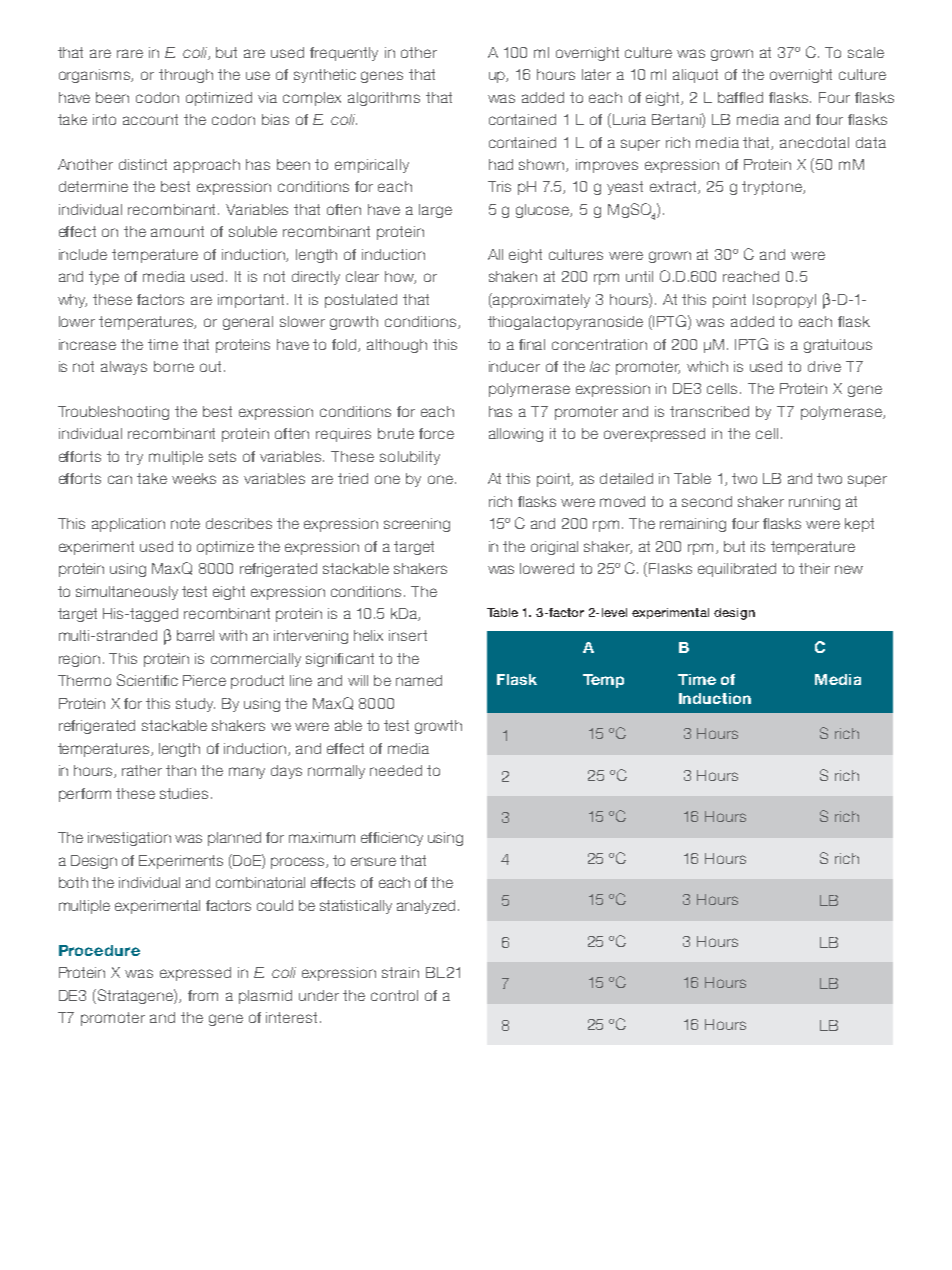 This screenshot has height=1270, width=952. Describe the element at coordinates (400, 972) in the screenshot. I see `strain` at that location.
